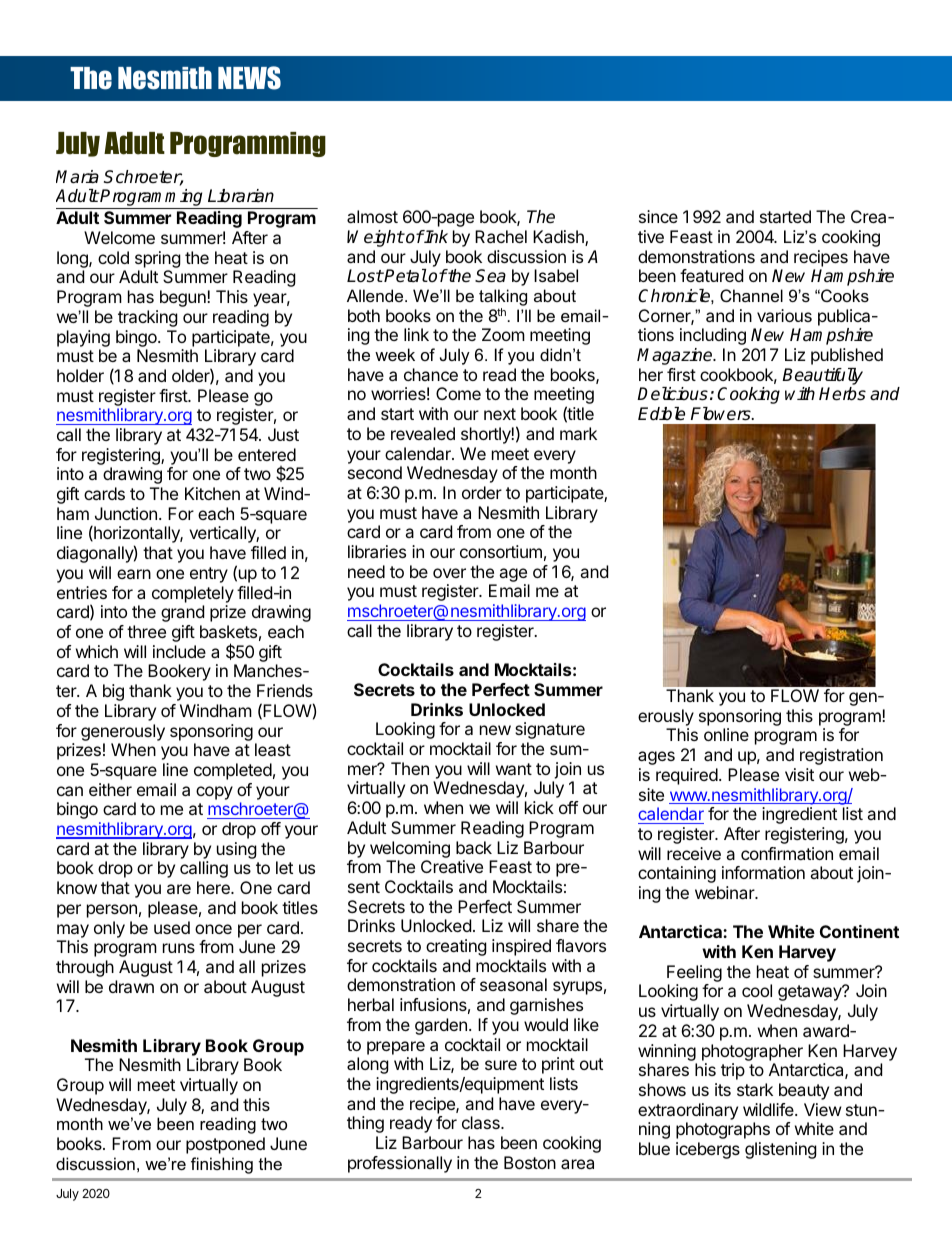 This image has width=952, height=1233. I want to click on used, so click(172, 927).
